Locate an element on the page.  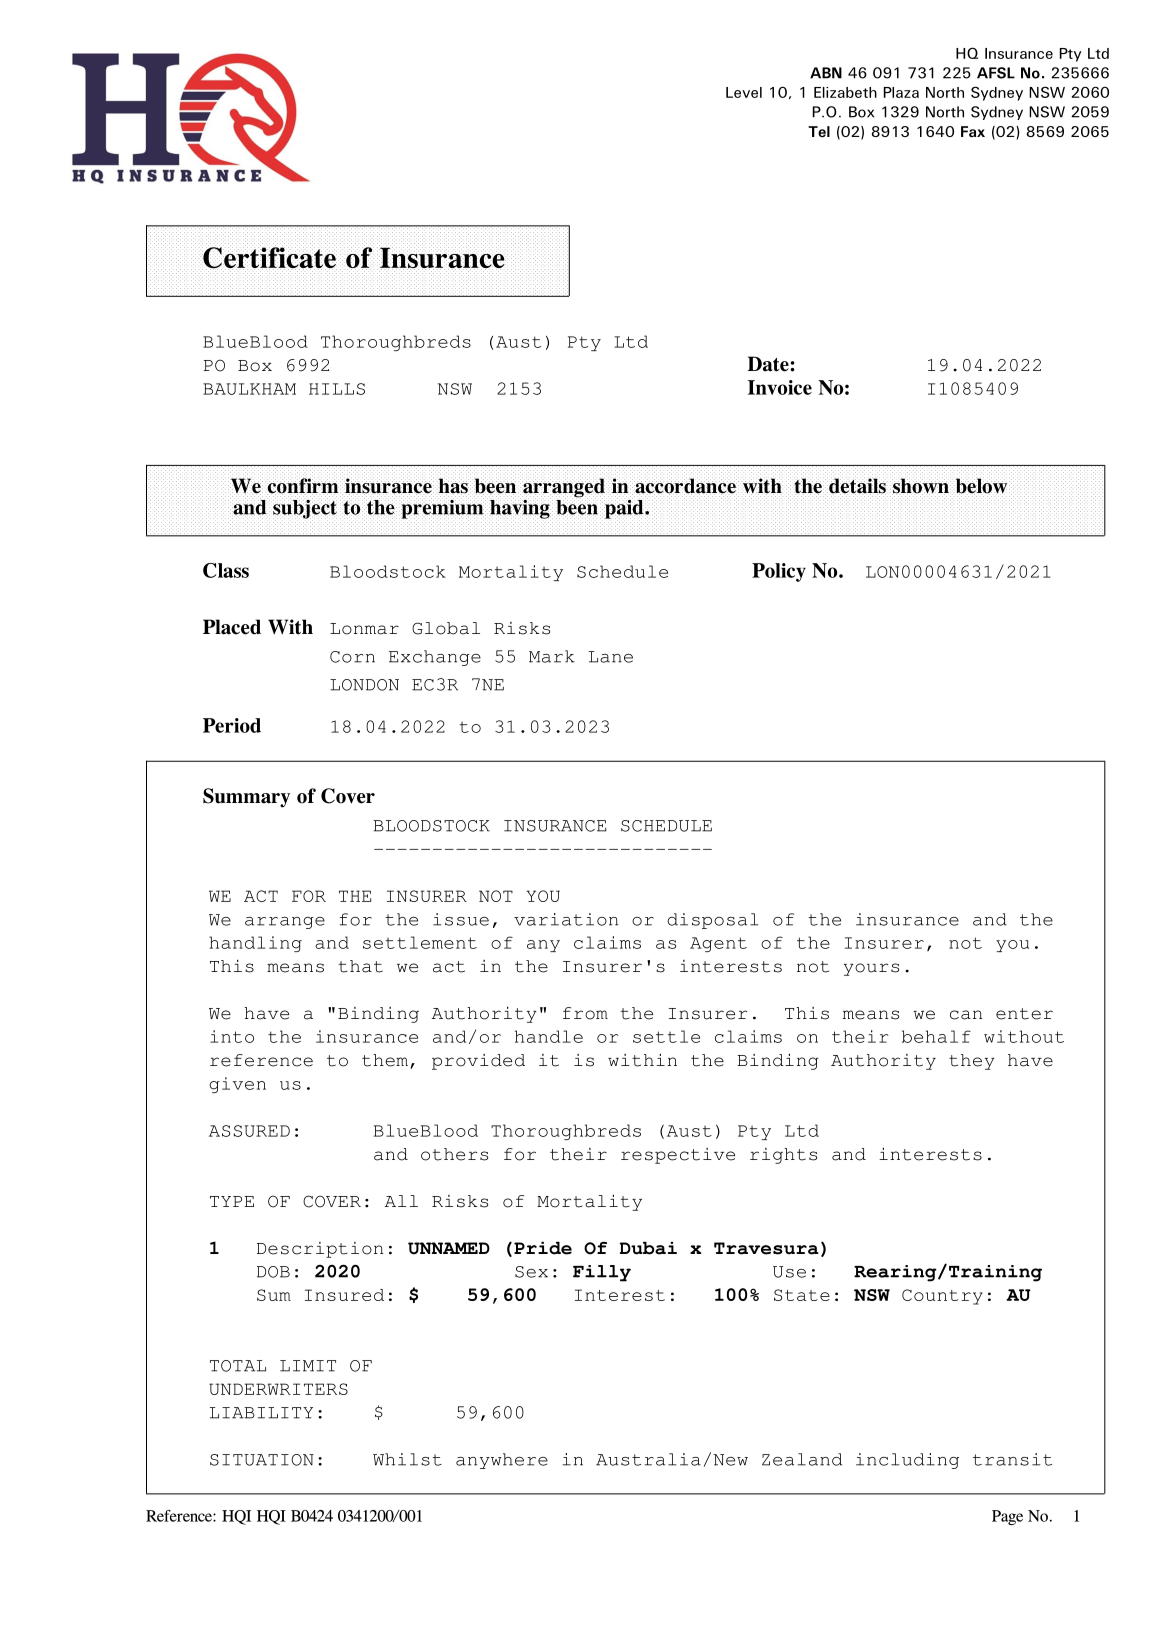
shown is located at coordinates (921, 486).
